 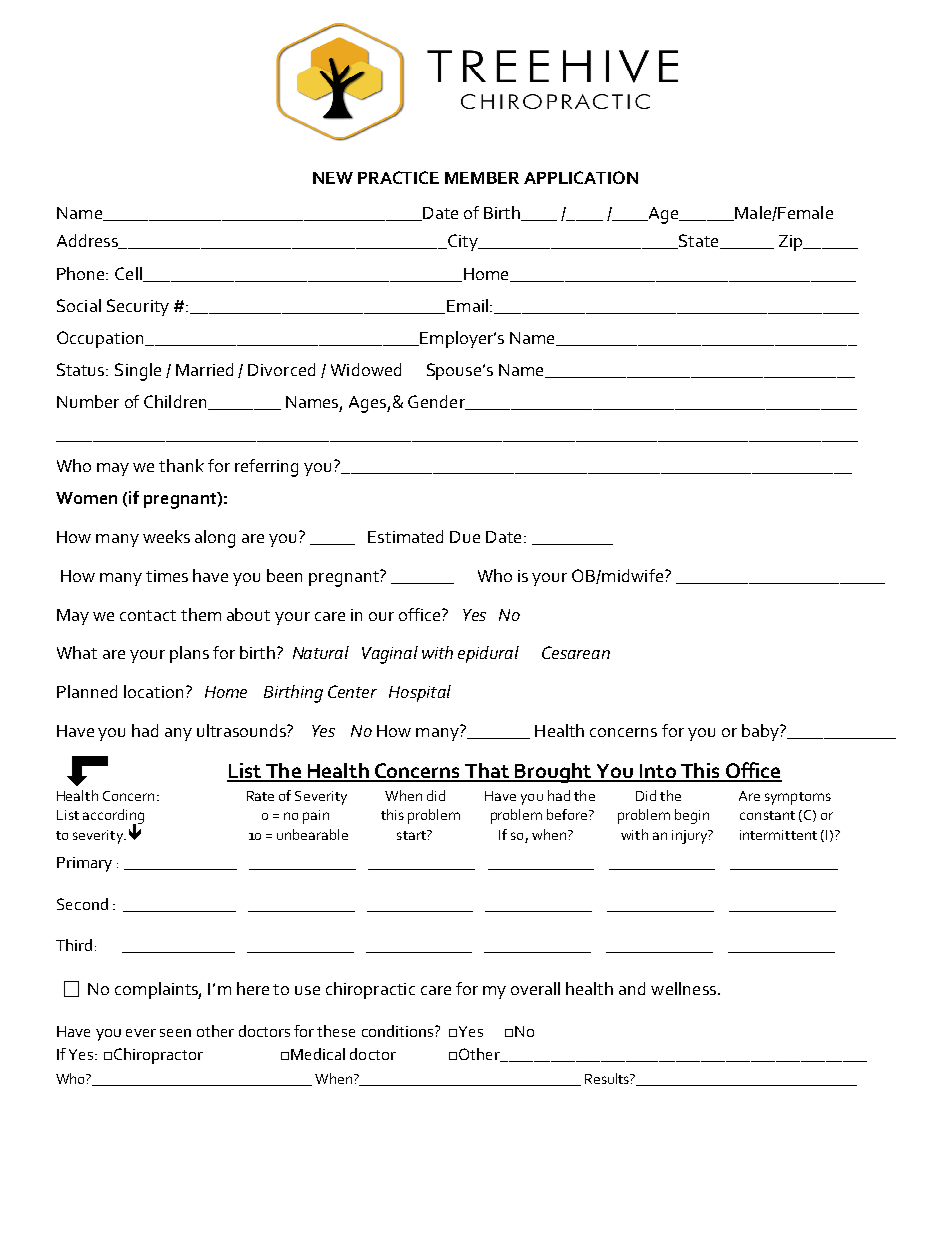 I want to click on That, so click(x=487, y=772).
